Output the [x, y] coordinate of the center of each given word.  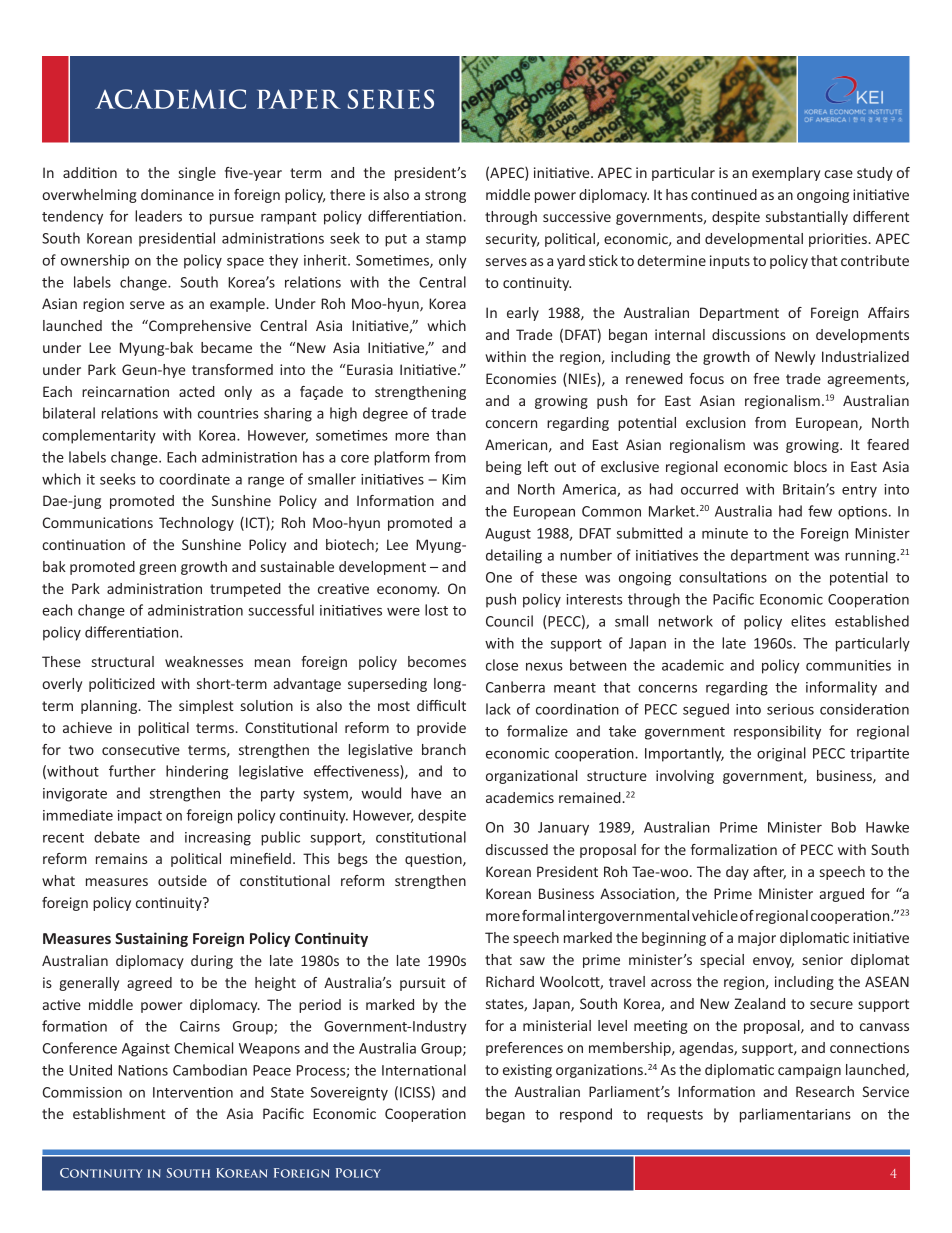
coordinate [194, 479]
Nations [143, 1070]
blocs [810, 466]
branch [444, 749]
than [451, 435]
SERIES [391, 99]
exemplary [786, 174]
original [781, 754]
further [132, 771]
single [197, 174]
